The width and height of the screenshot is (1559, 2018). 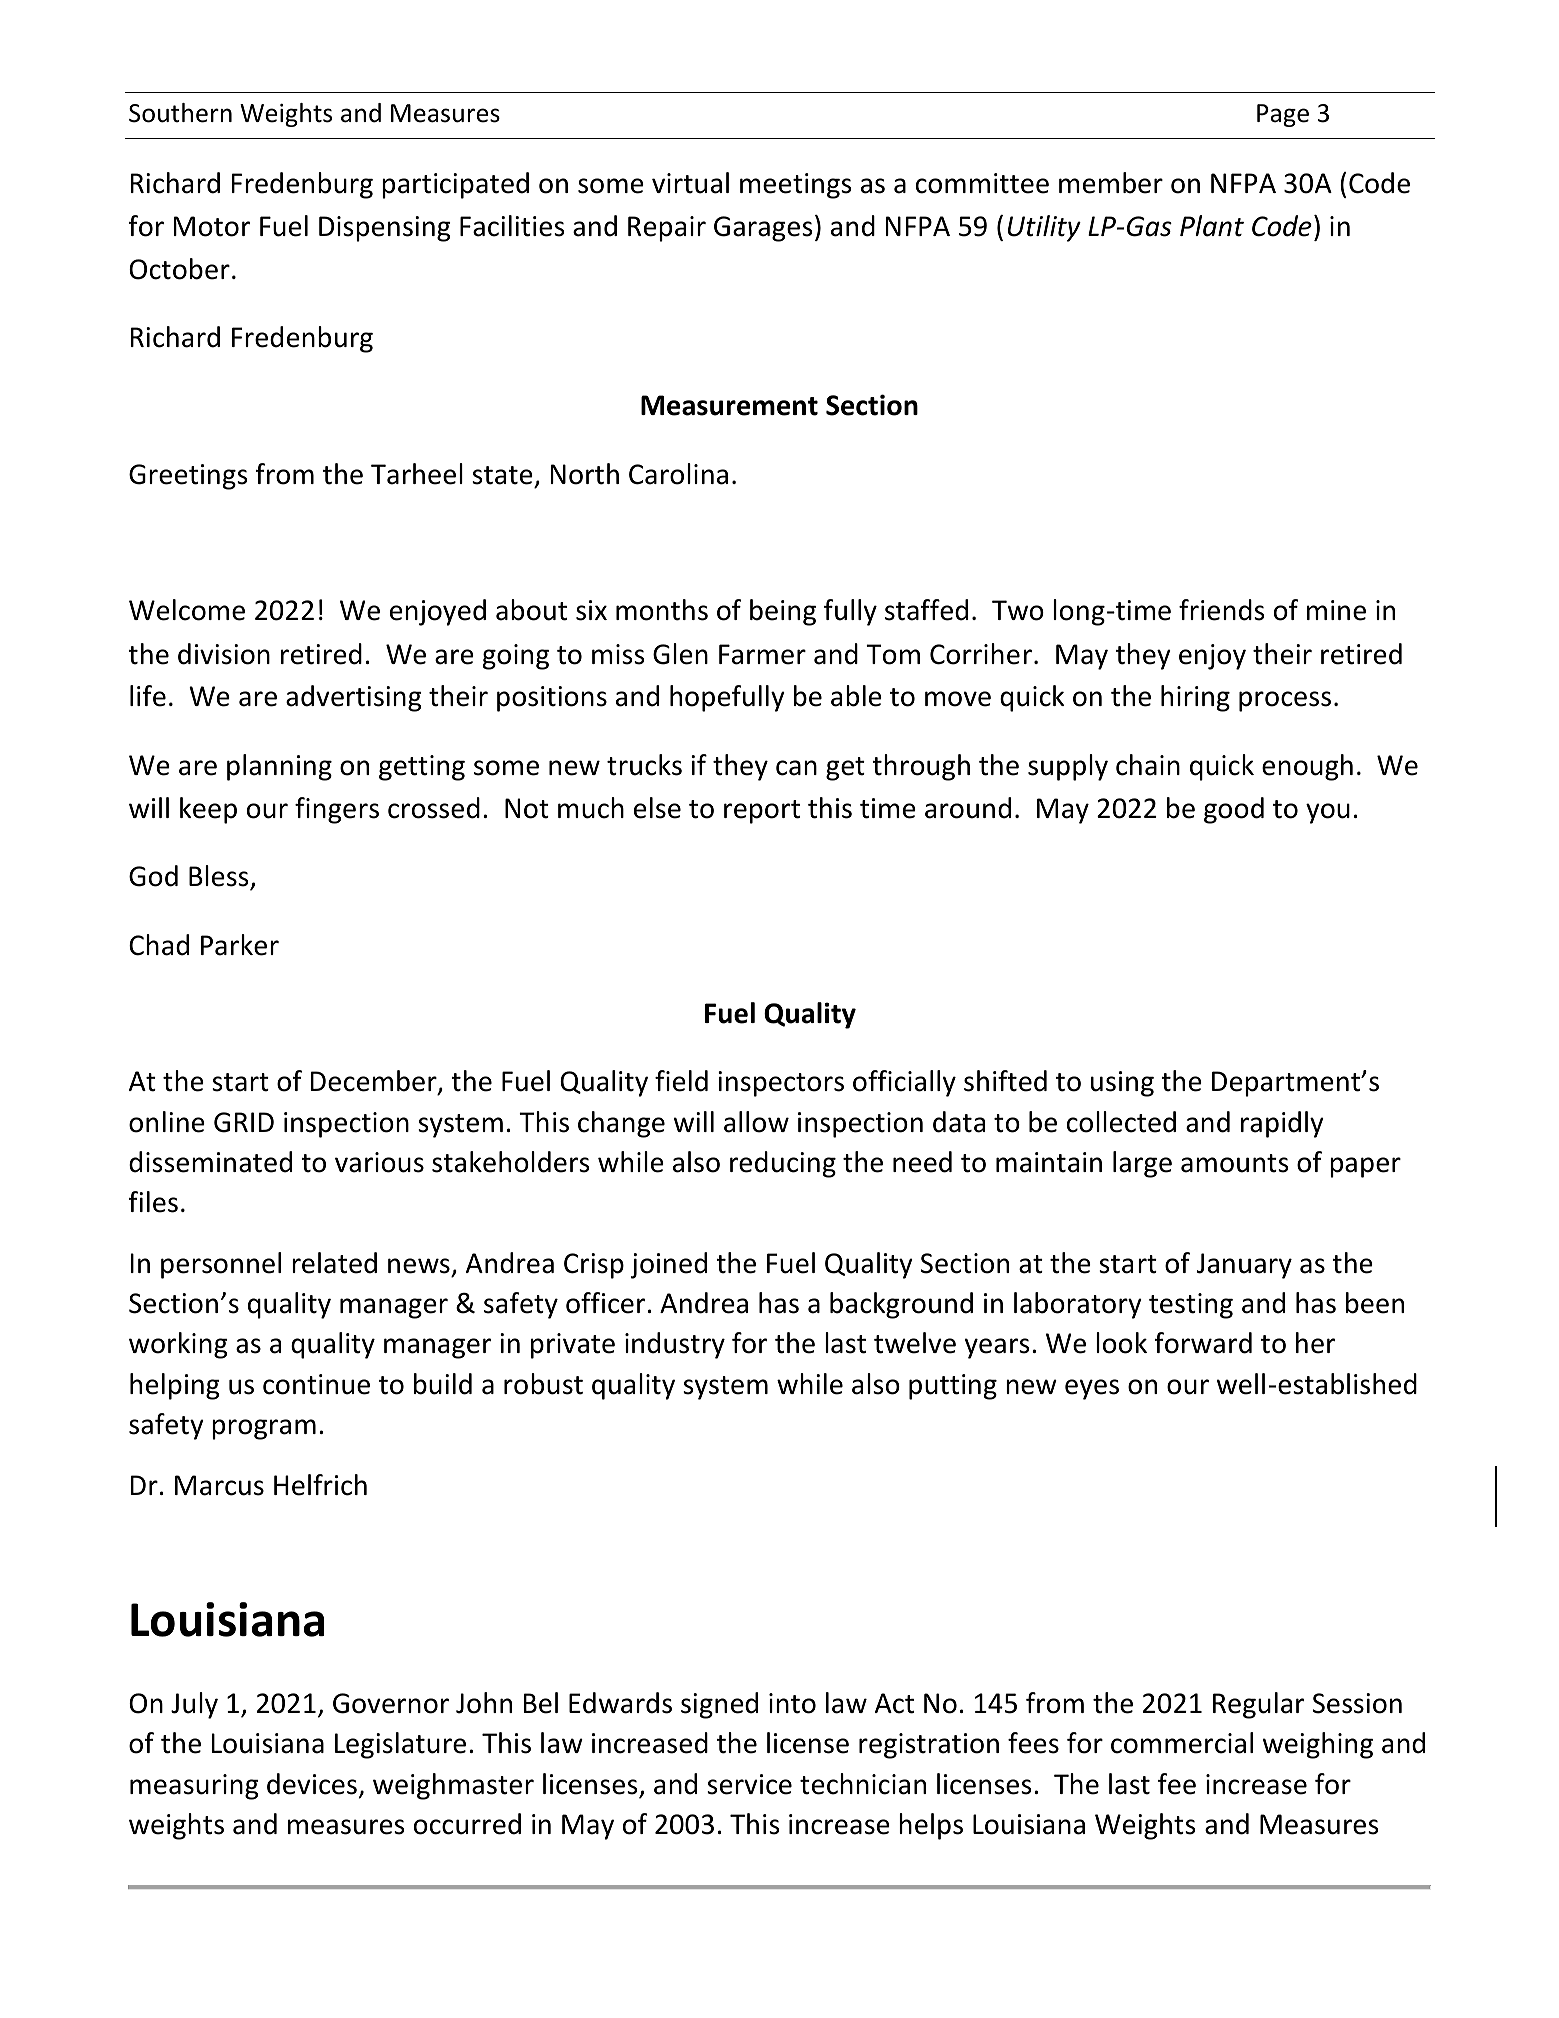 What do you see at coordinates (1283, 115) in the screenshot?
I see `Page` at bounding box center [1283, 115].
